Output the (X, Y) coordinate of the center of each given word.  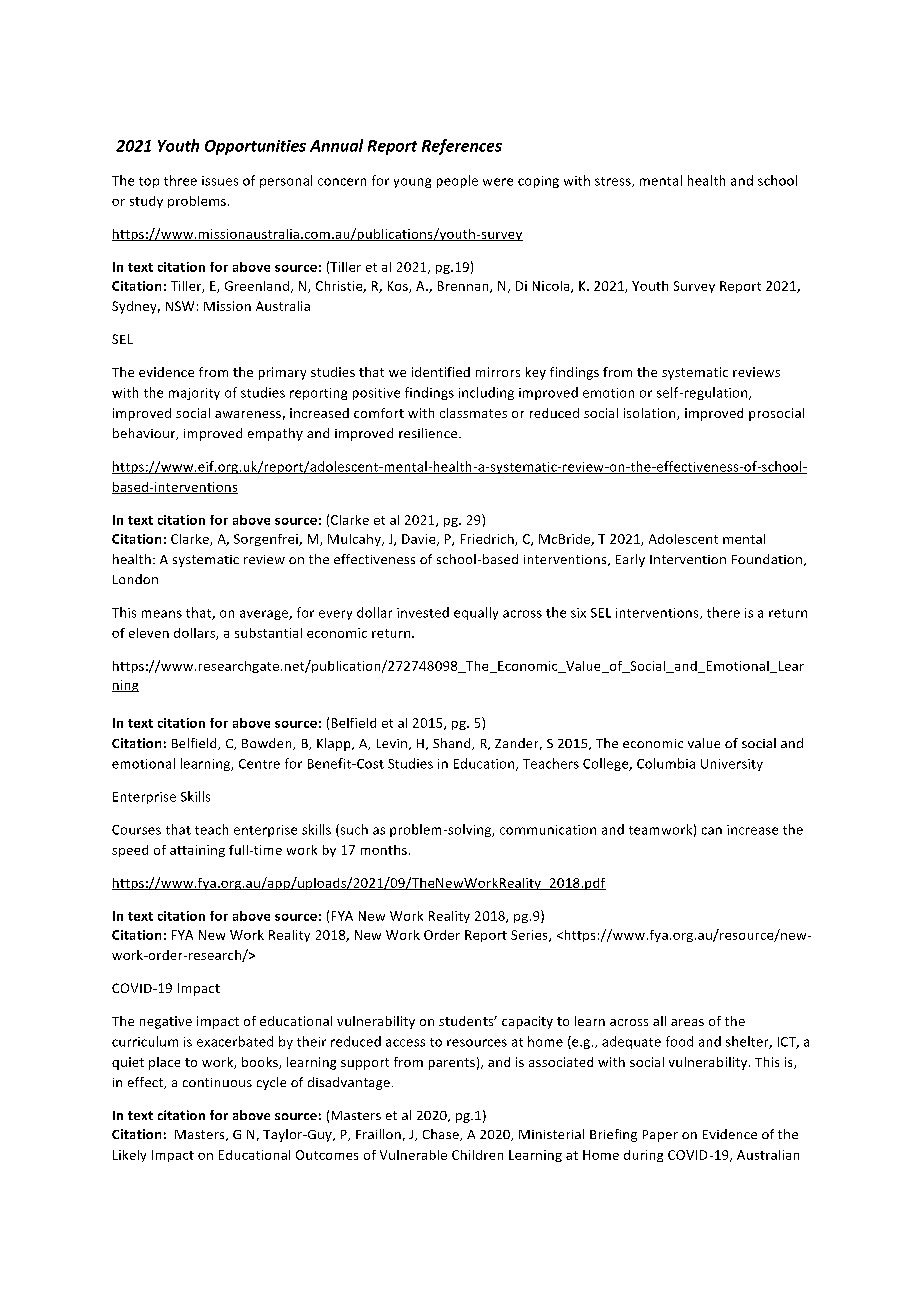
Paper (660, 1136)
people (457, 181)
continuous (217, 1082)
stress (614, 182)
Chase (442, 1135)
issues (220, 181)
